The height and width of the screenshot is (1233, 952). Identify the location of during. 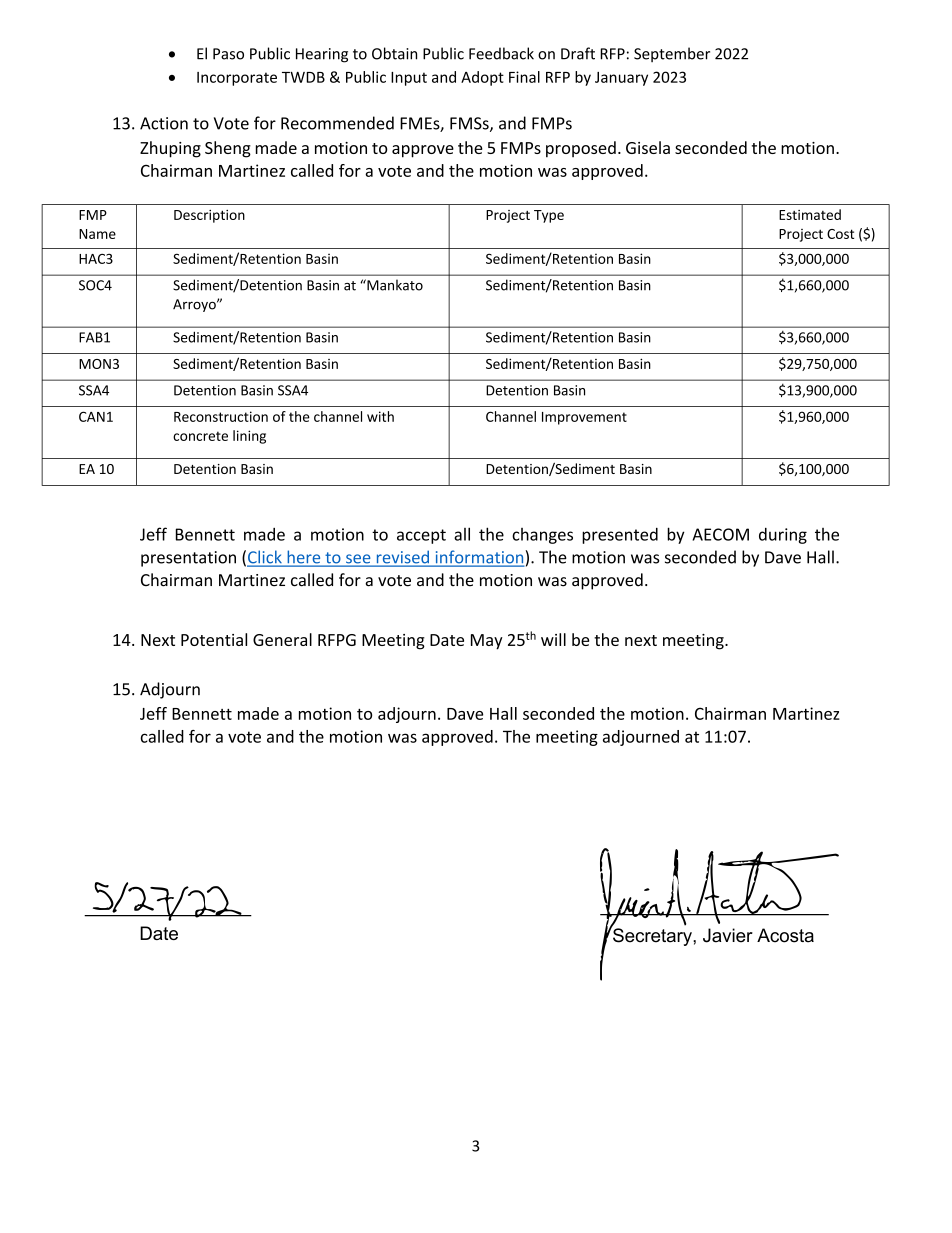
(783, 536).
